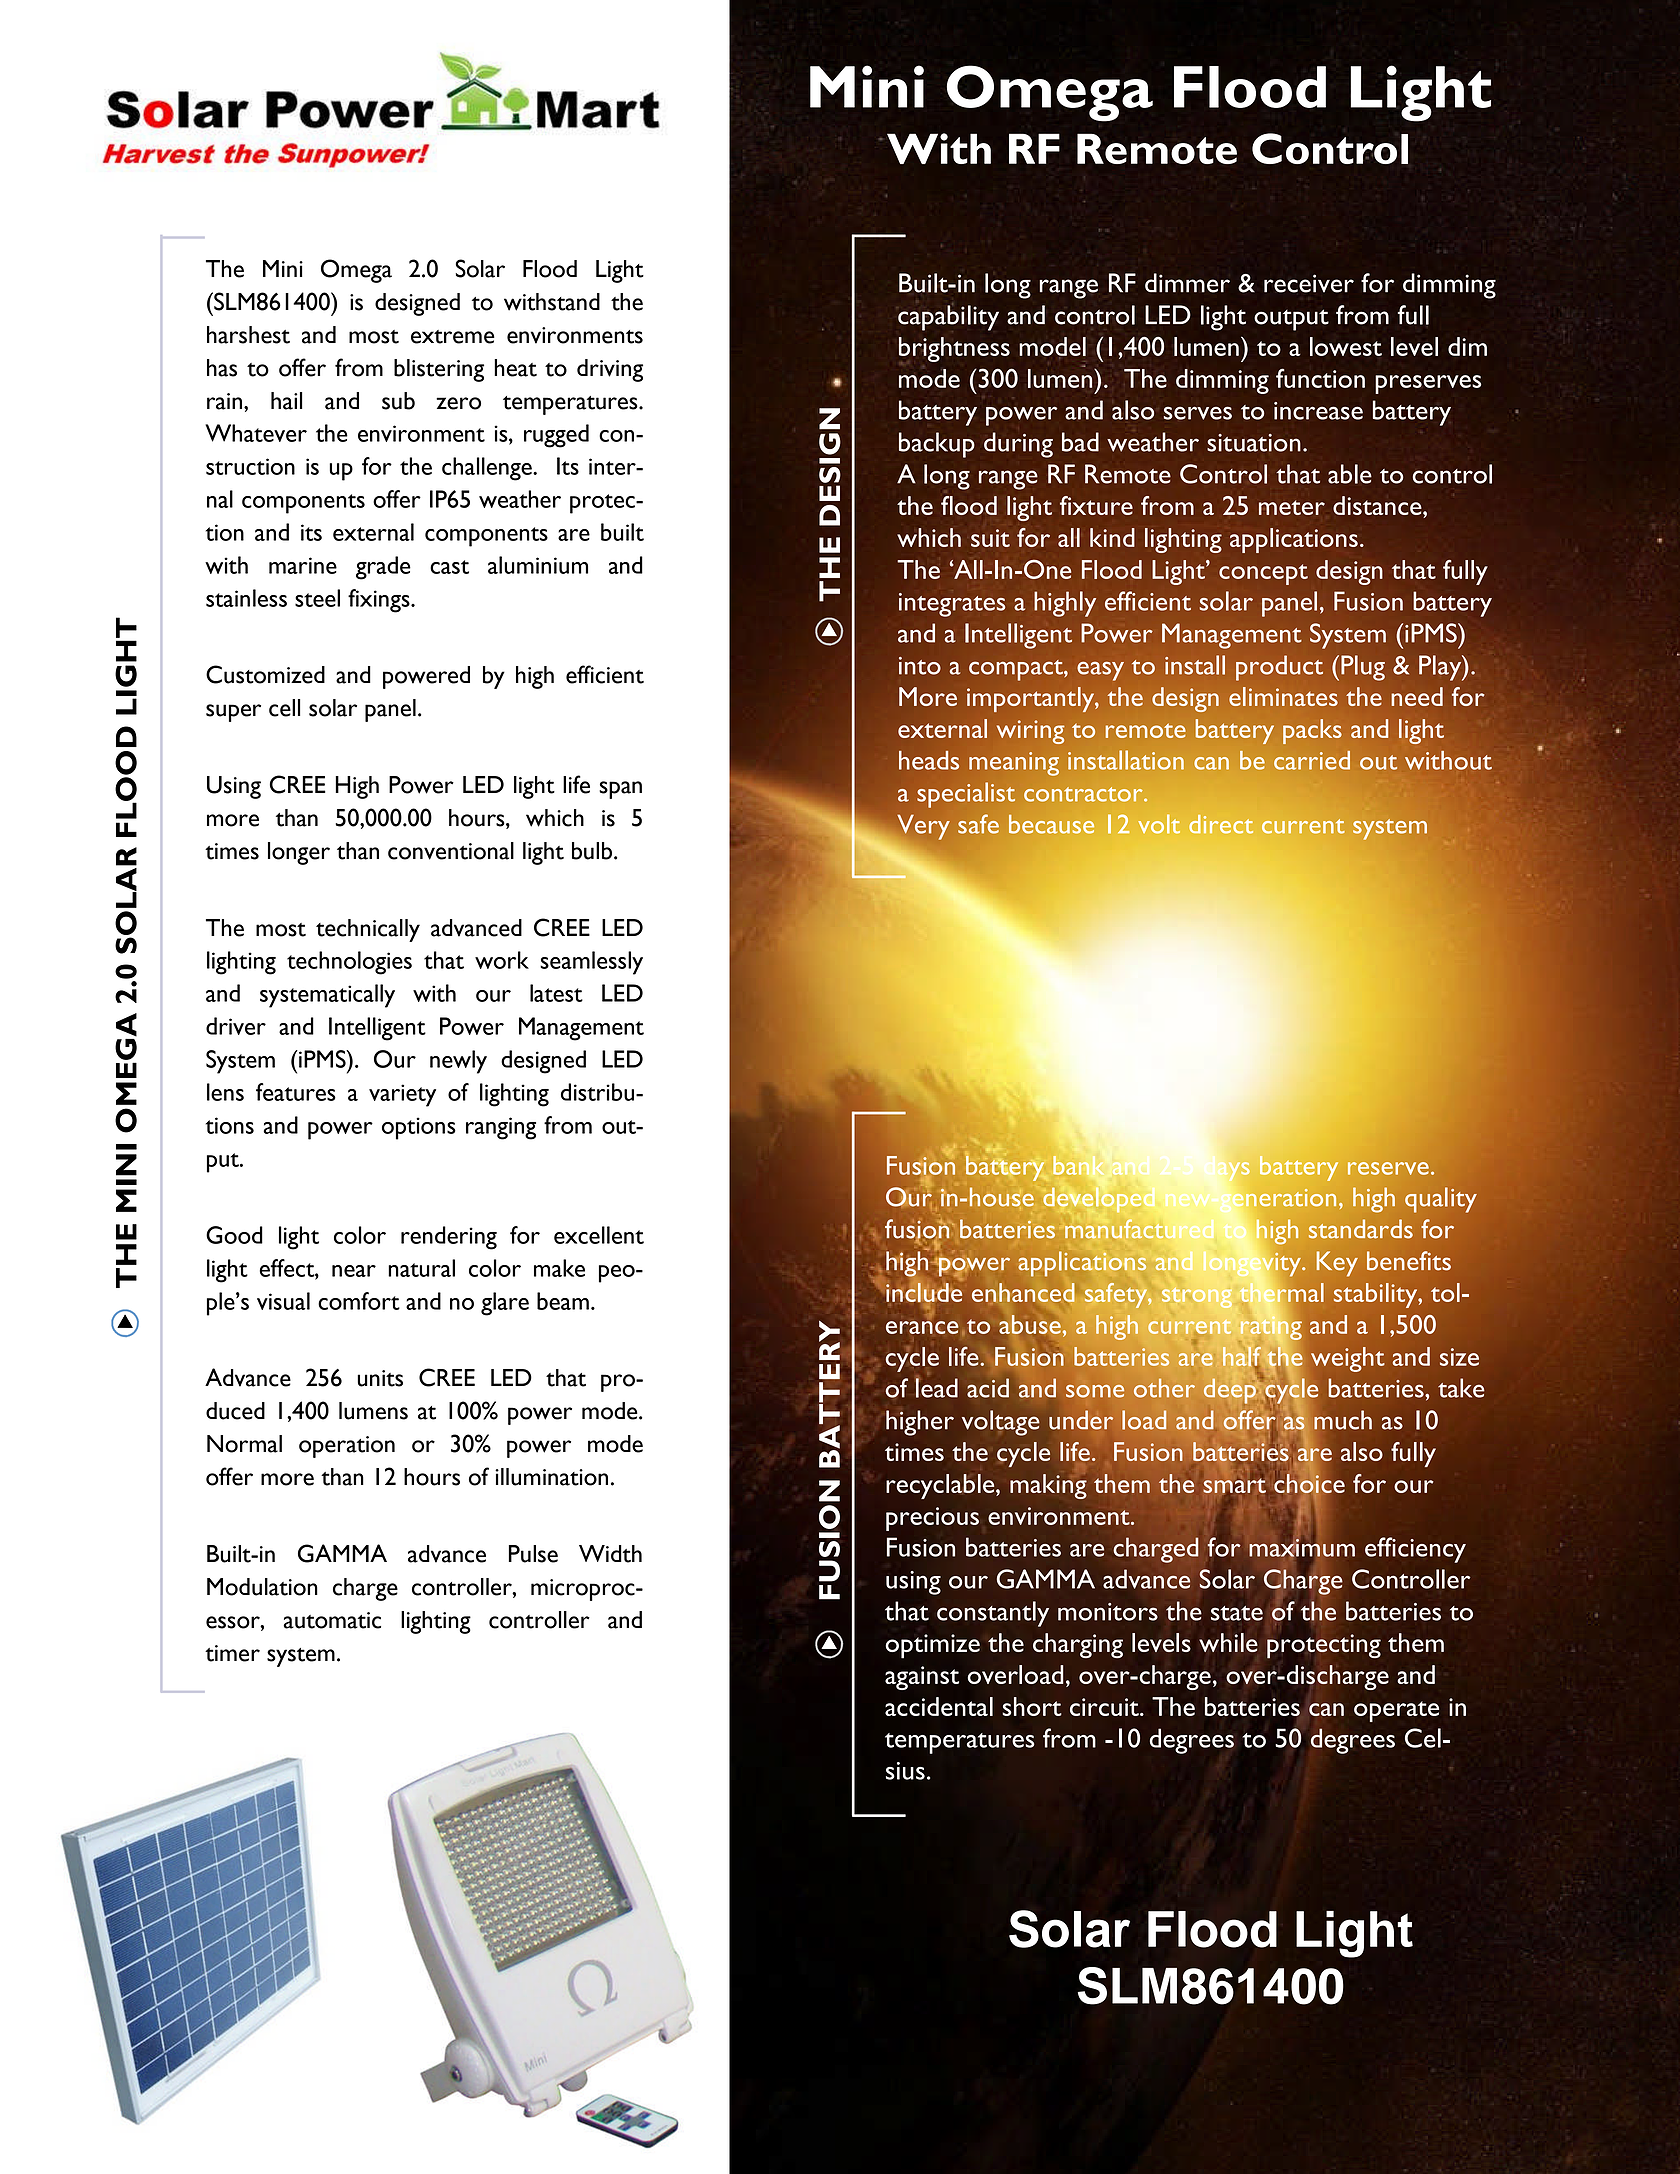 Image resolution: width=1680 pixels, height=2174 pixels. What do you see at coordinates (1221, 824) in the page?
I see `direct` at bounding box center [1221, 824].
